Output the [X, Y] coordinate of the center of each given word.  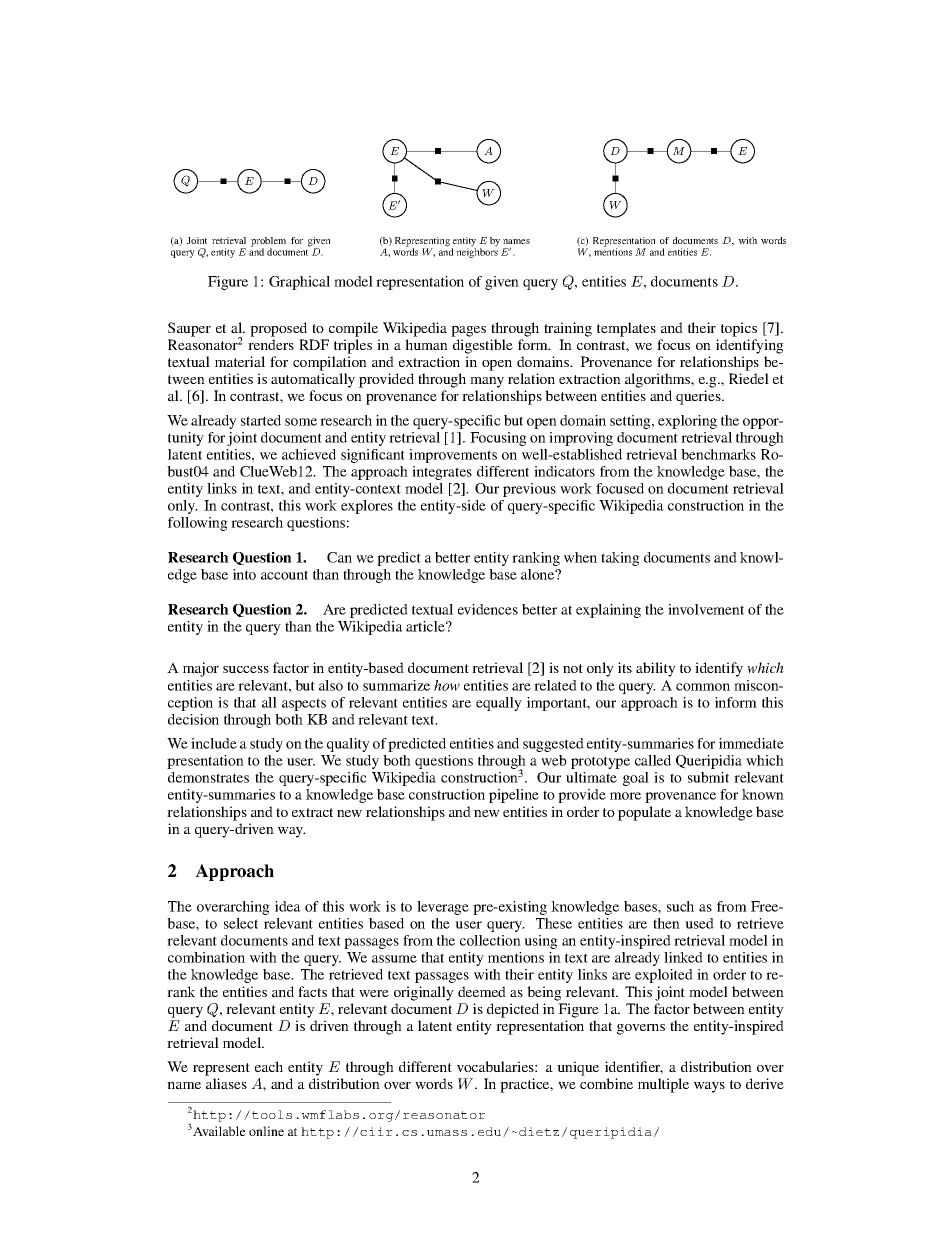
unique [578, 1068]
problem [268, 243]
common [703, 687]
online [266, 1131]
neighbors [477, 252]
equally [499, 704]
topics [739, 329]
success [246, 669]
